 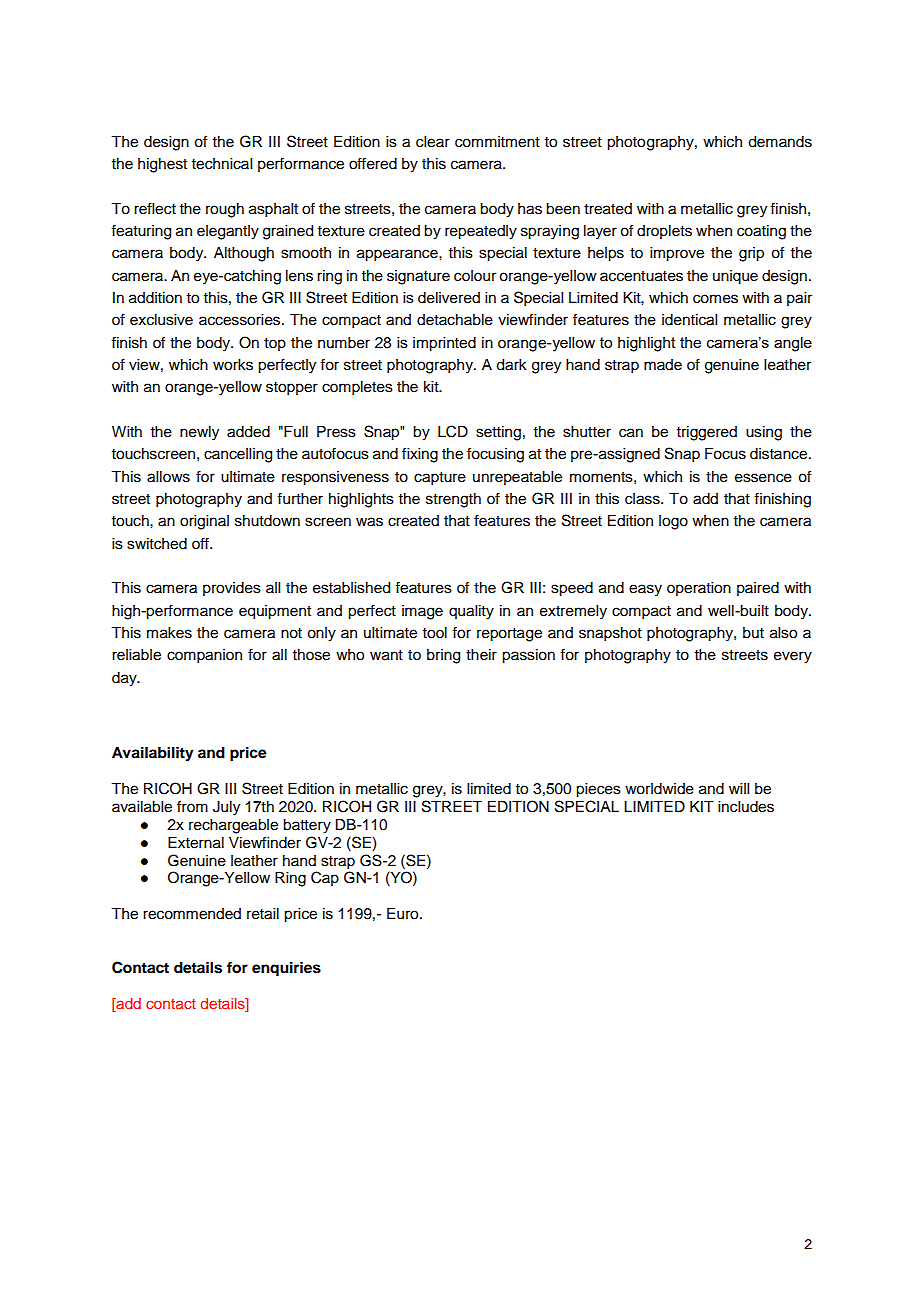 What do you see at coordinates (453, 431) in the document?
I see `LCD` at bounding box center [453, 431].
